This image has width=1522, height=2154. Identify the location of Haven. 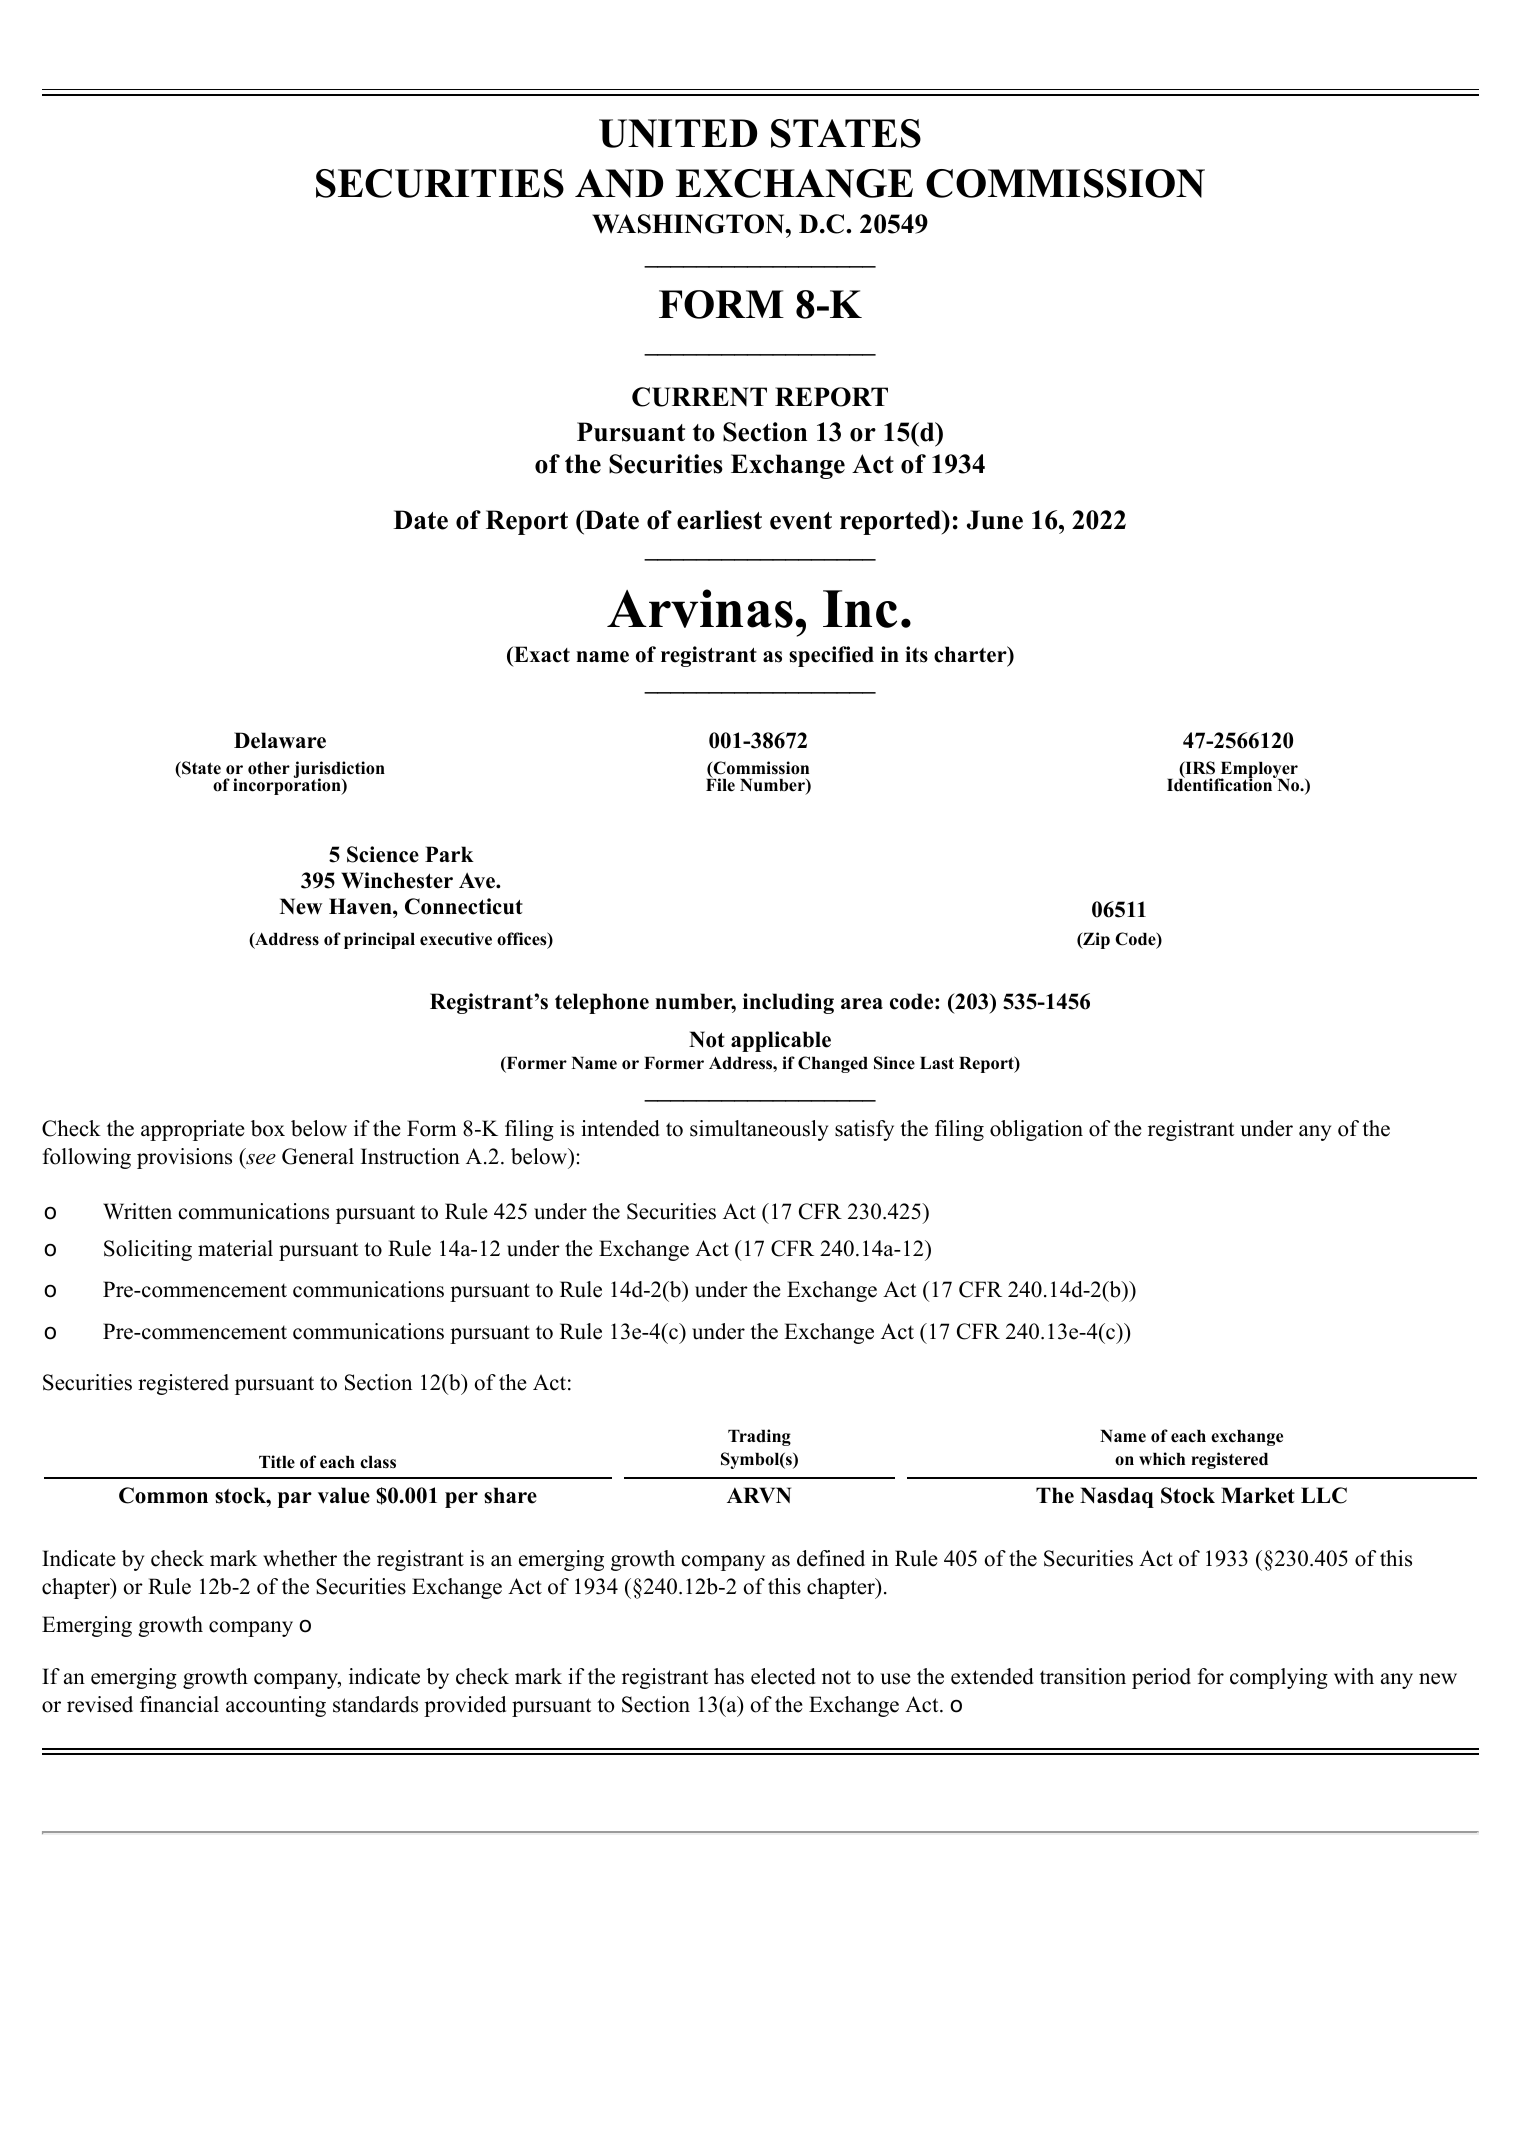
(361, 906).
